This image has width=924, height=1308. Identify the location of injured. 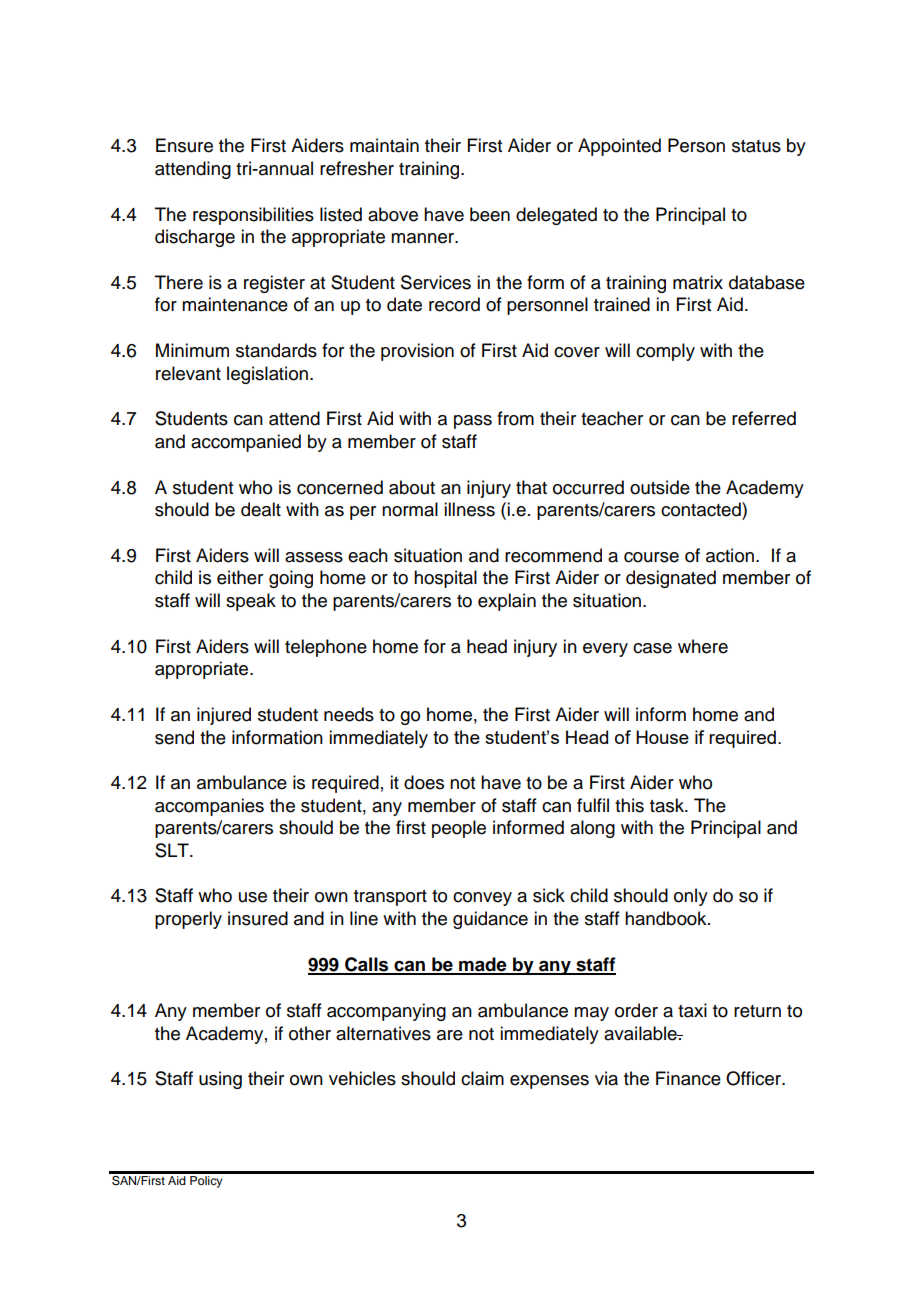
(224, 716).
